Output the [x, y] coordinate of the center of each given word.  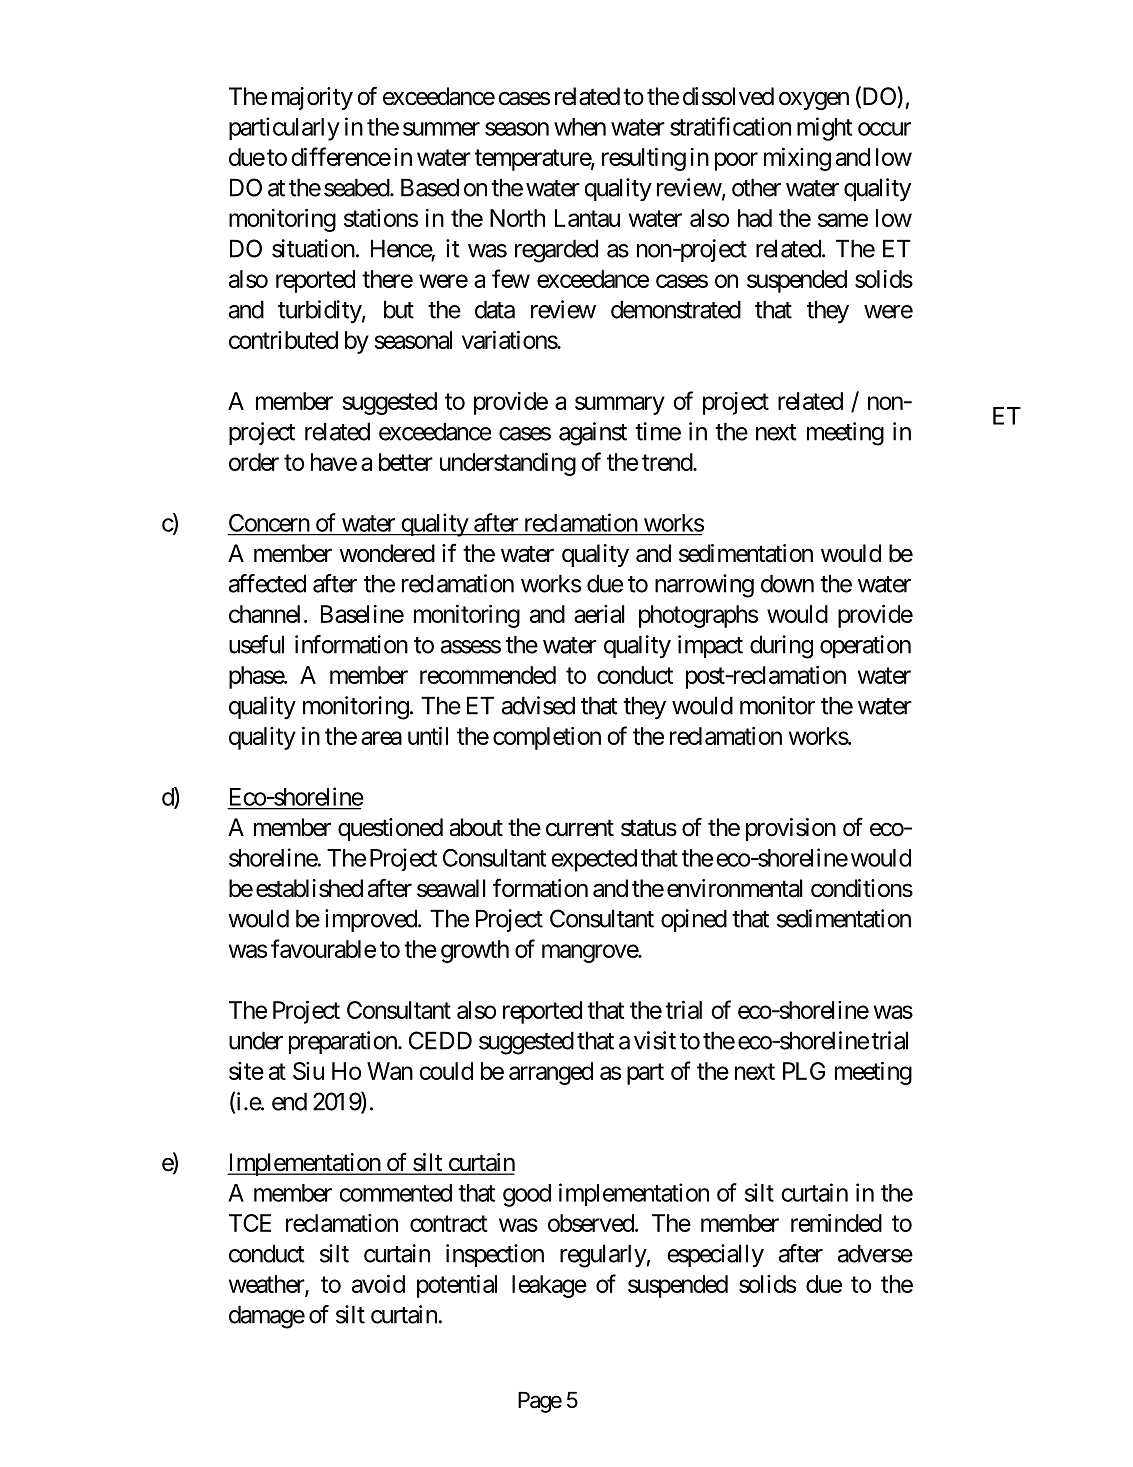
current [580, 828]
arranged [551, 1073]
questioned [390, 829]
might [824, 129]
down [787, 583]
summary [620, 405]
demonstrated [676, 309]
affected [267, 583]
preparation [344, 1042]
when [580, 127]
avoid [378, 1284]
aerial [599, 614]
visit [655, 1040]
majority [312, 98]
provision [791, 829]
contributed [283, 340]
